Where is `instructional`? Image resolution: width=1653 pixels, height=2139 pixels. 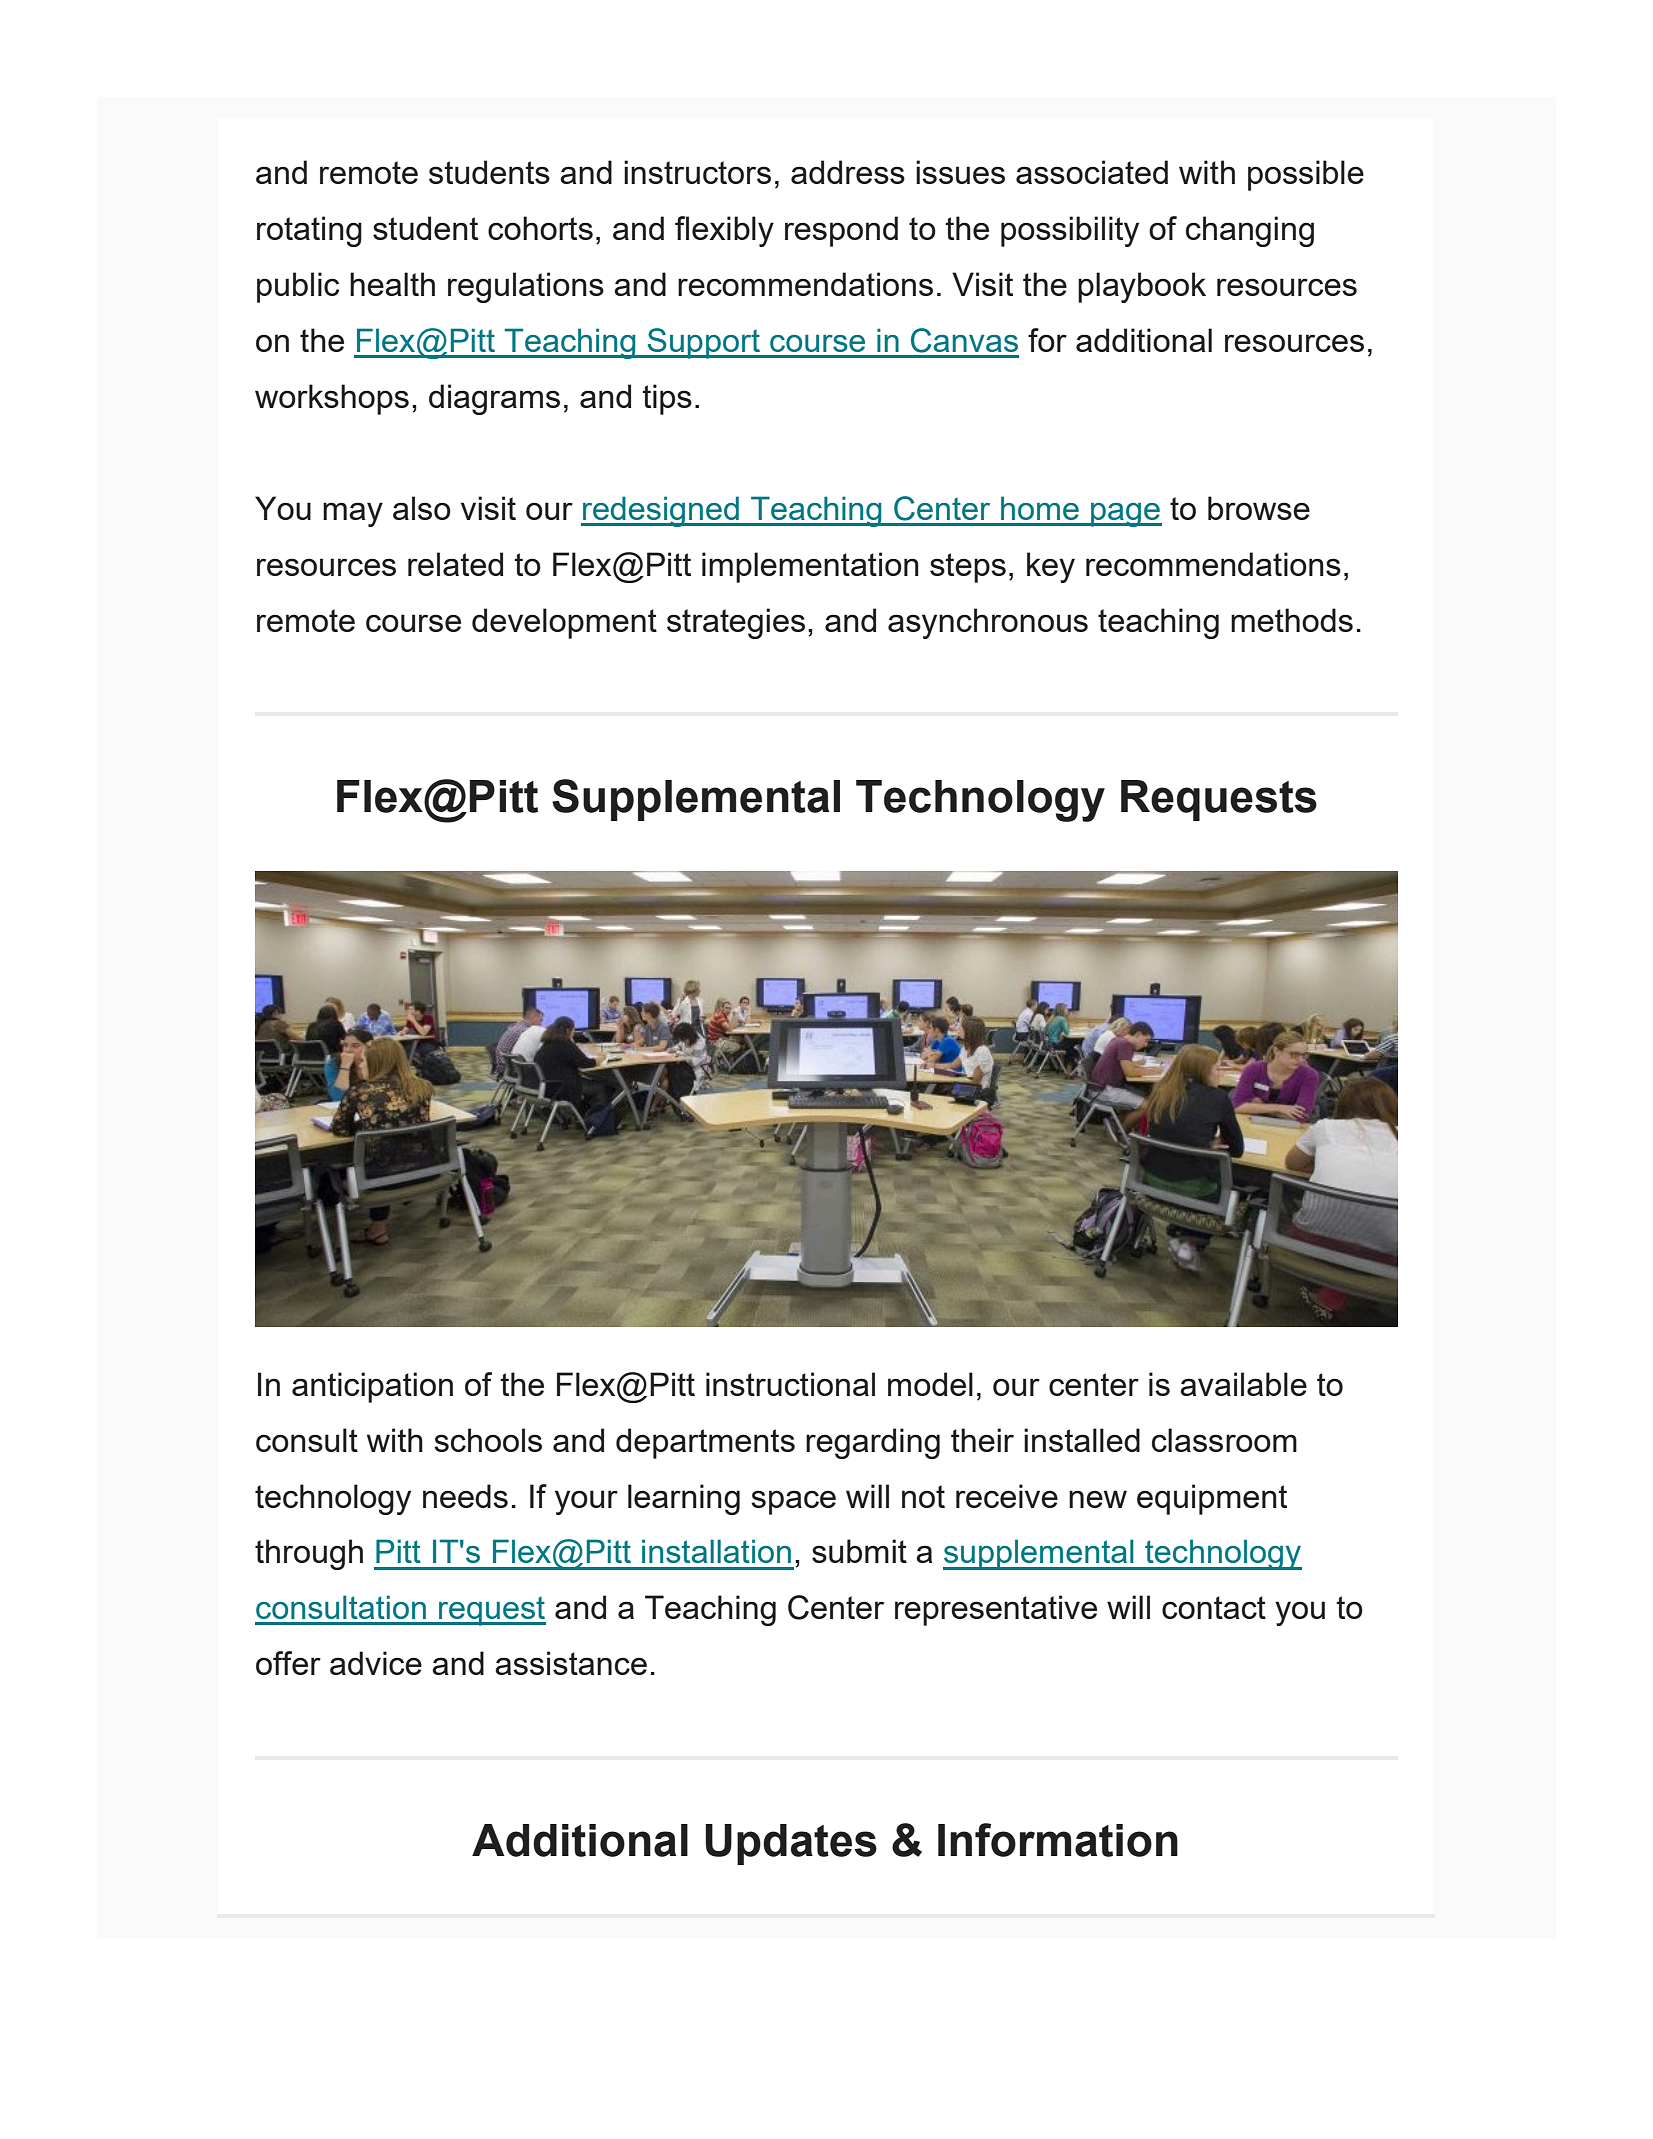
instructional is located at coordinates (790, 1384).
